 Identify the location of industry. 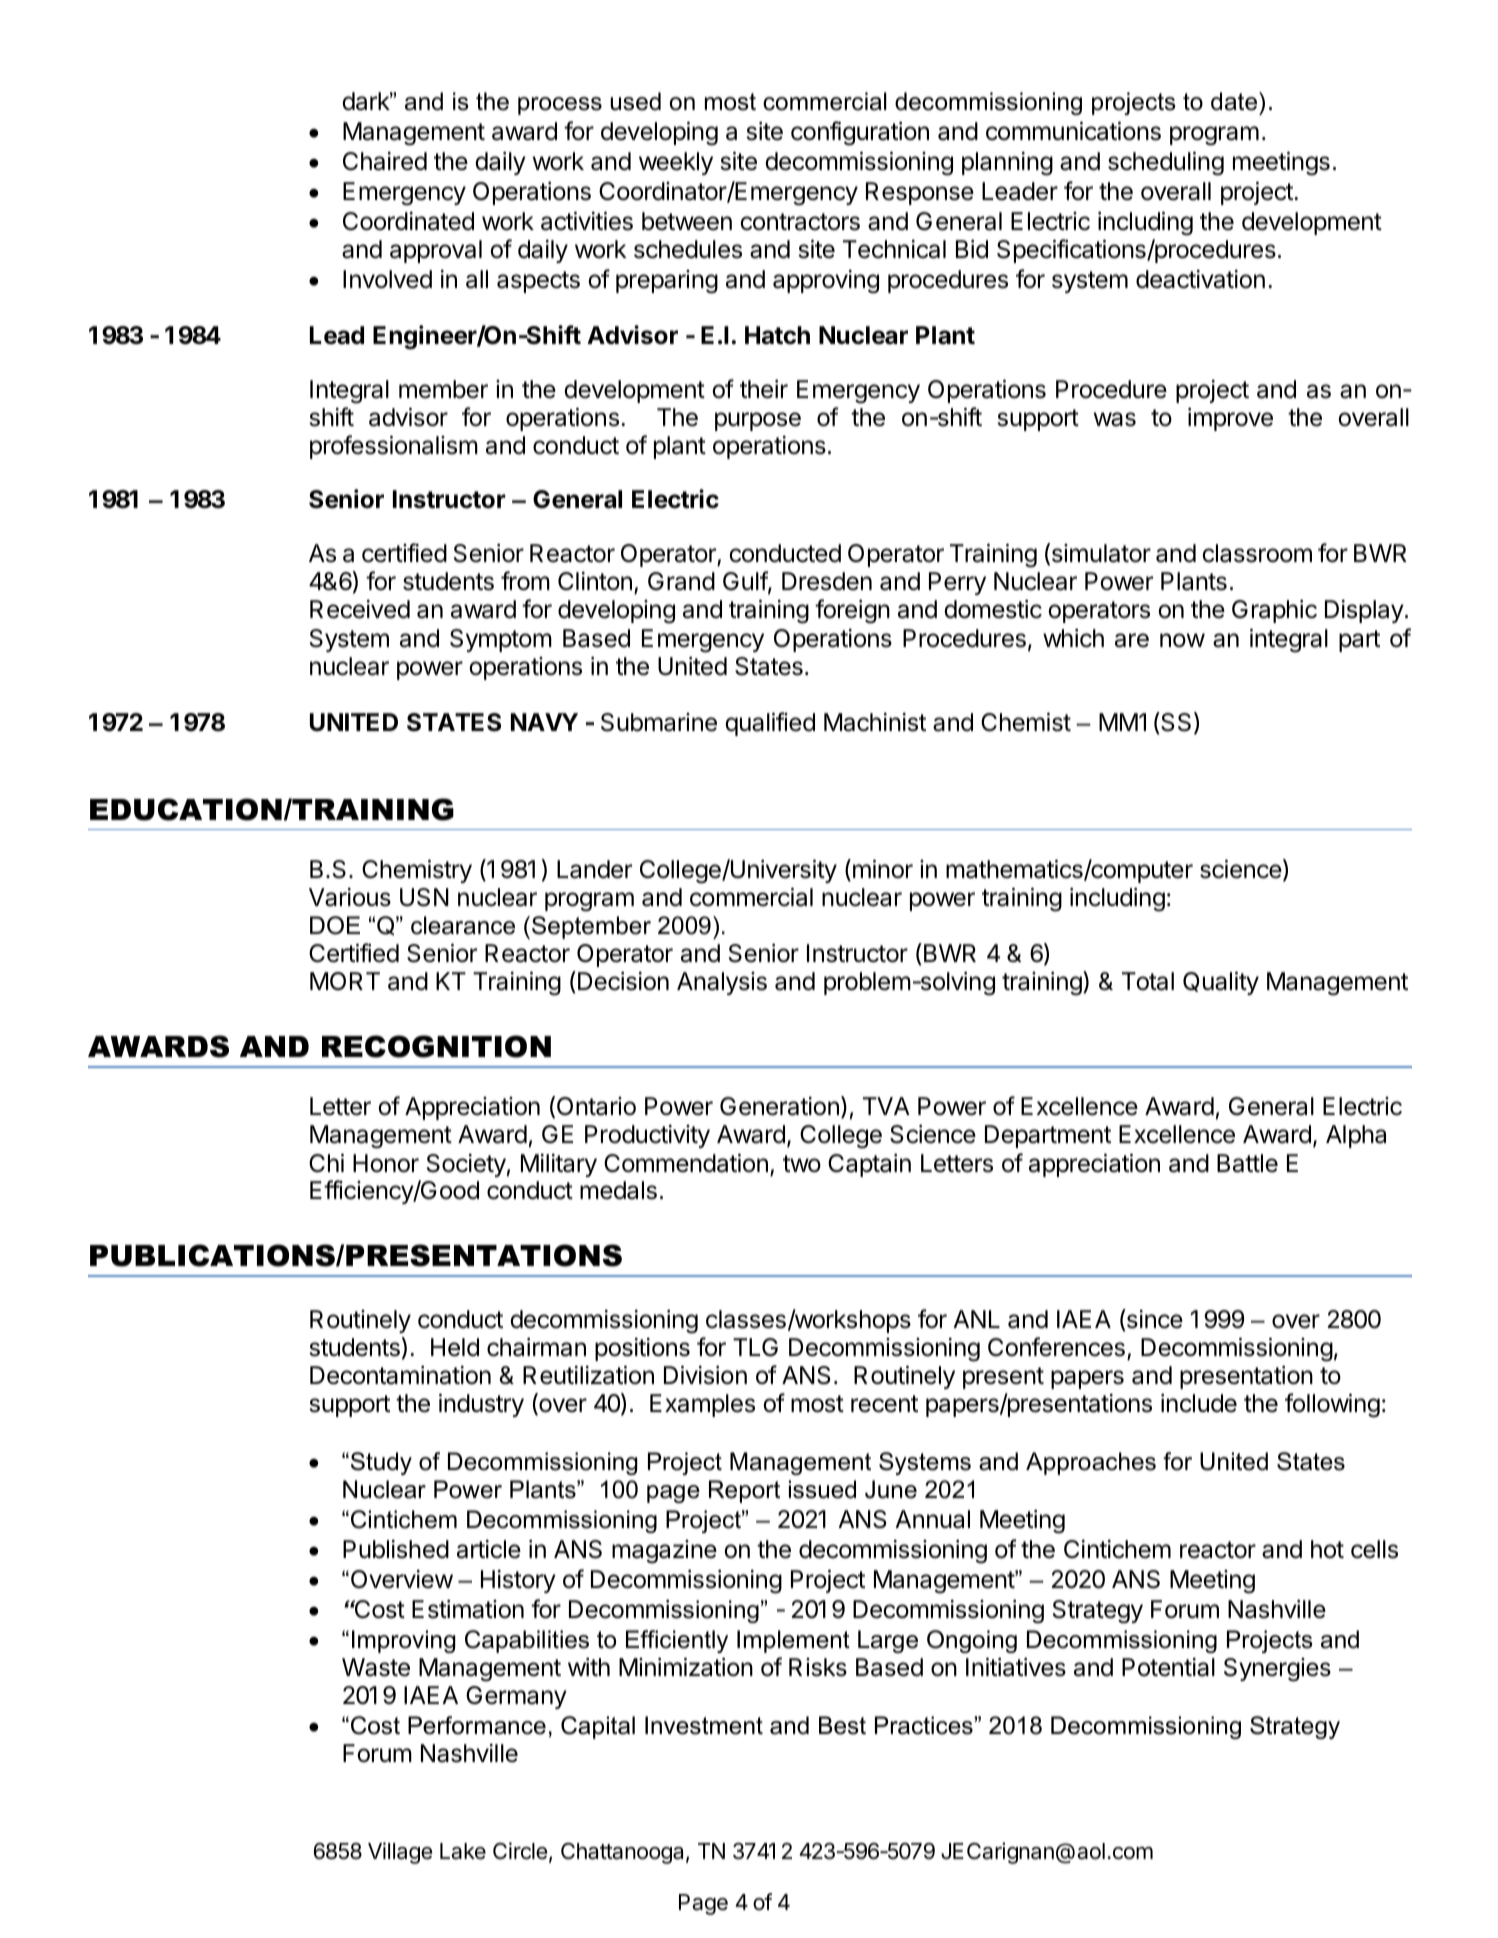
(481, 1405).
